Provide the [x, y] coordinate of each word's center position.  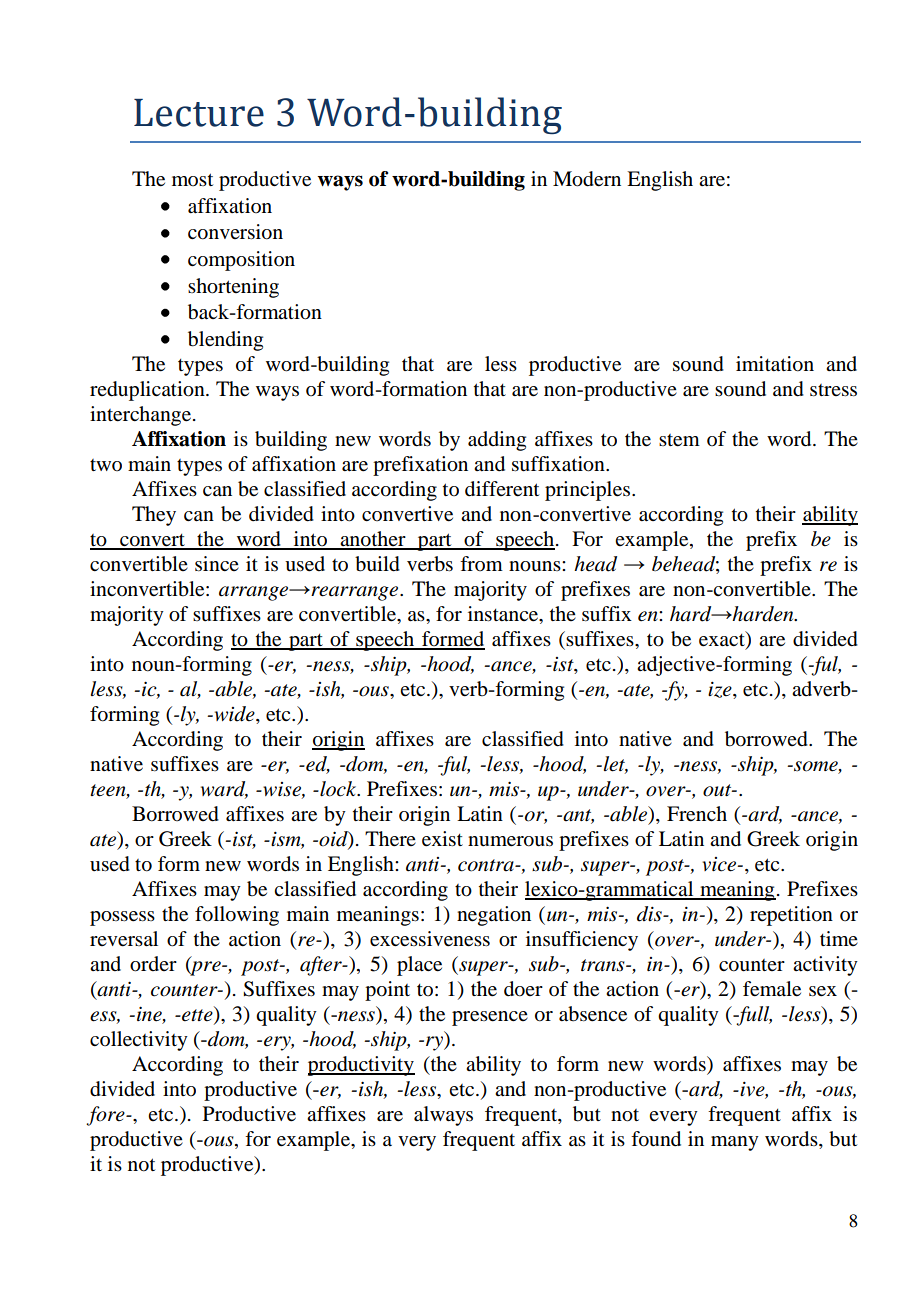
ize [721, 690]
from [481, 564]
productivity [361, 1066]
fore [106, 1116]
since [217, 563]
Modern [587, 179]
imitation [775, 364]
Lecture [199, 113]
